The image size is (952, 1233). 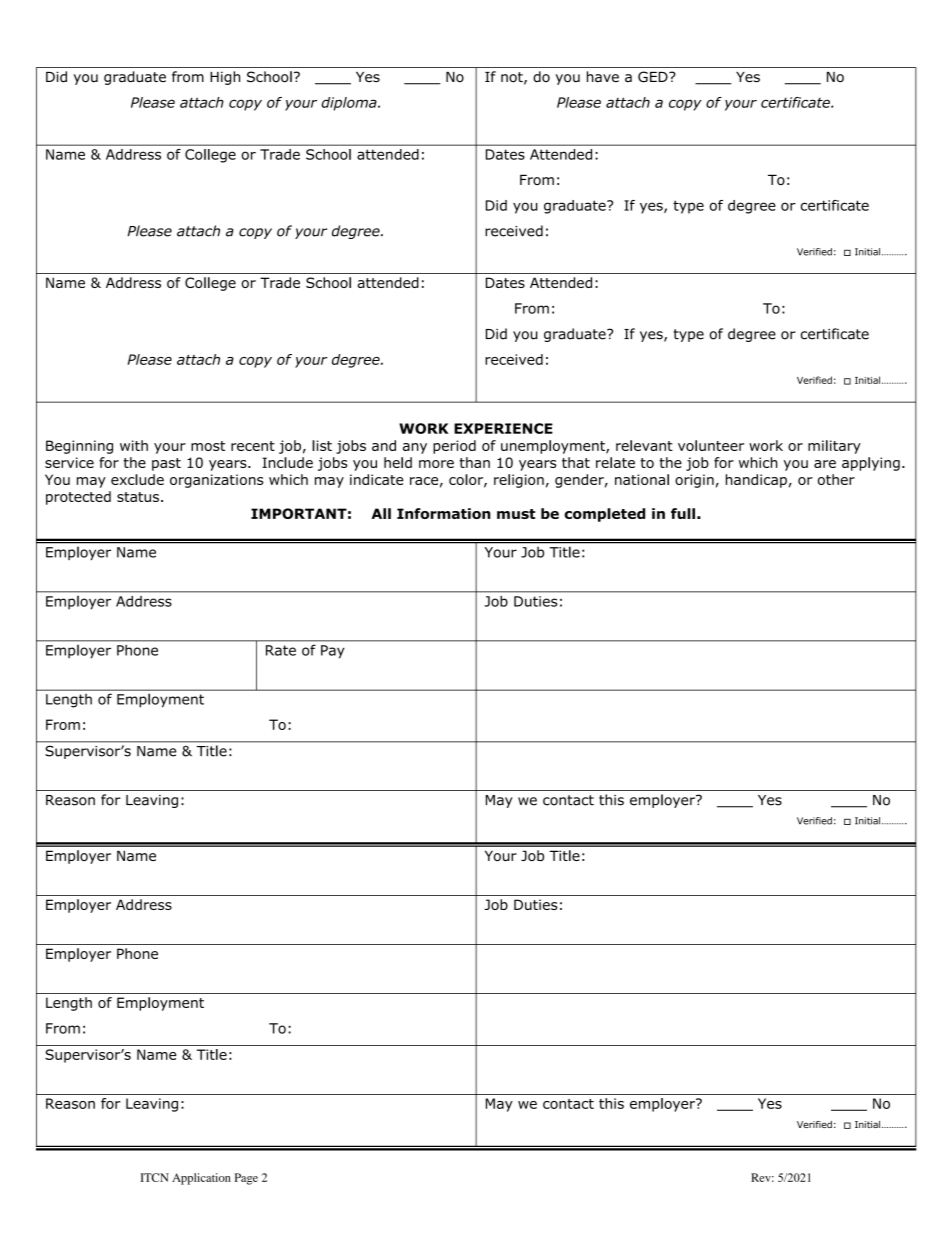 What do you see at coordinates (756, 481) in the screenshot?
I see `handicap` at bounding box center [756, 481].
